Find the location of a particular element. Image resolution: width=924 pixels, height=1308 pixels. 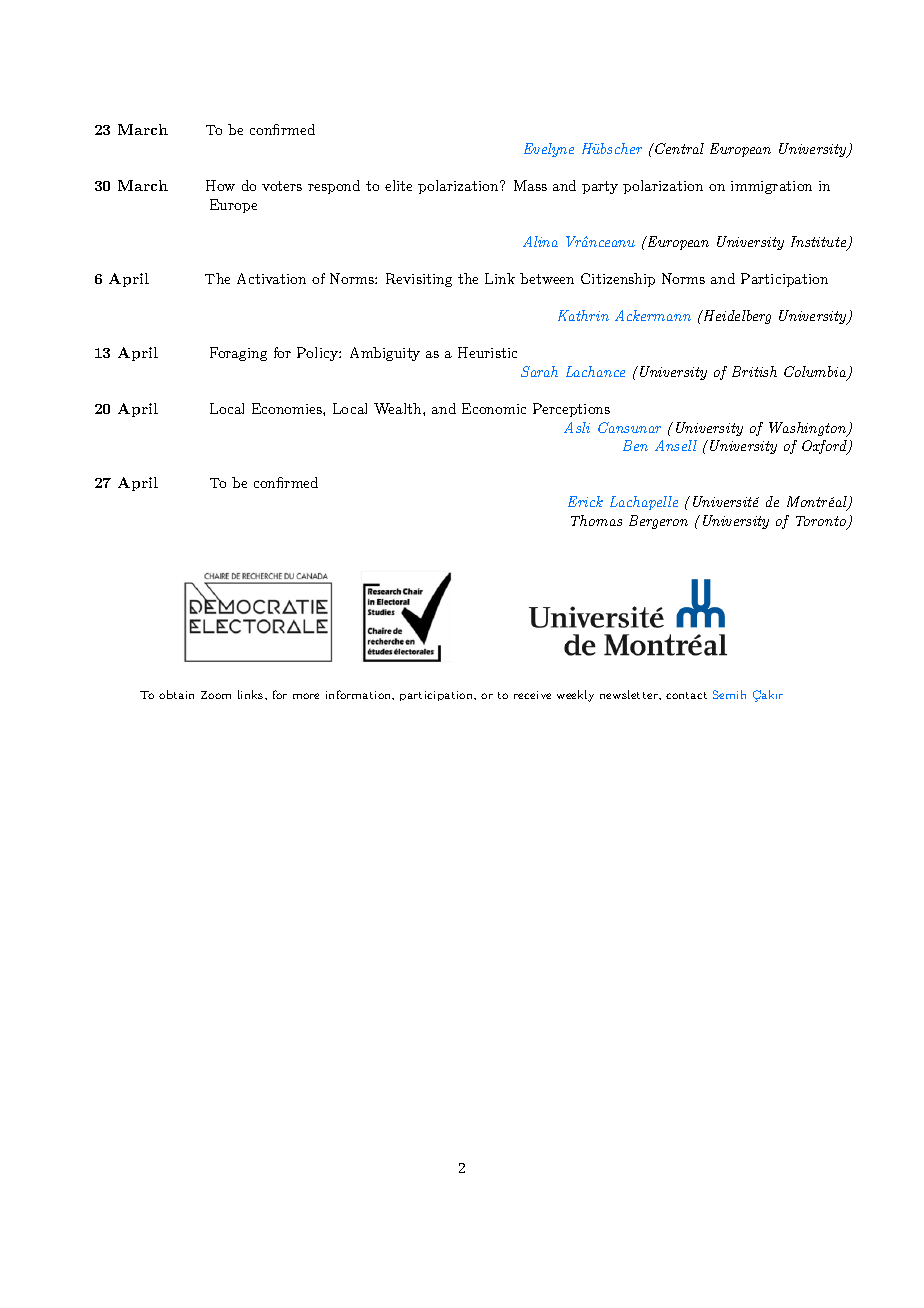

Wealth is located at coordinates (399, 408).
